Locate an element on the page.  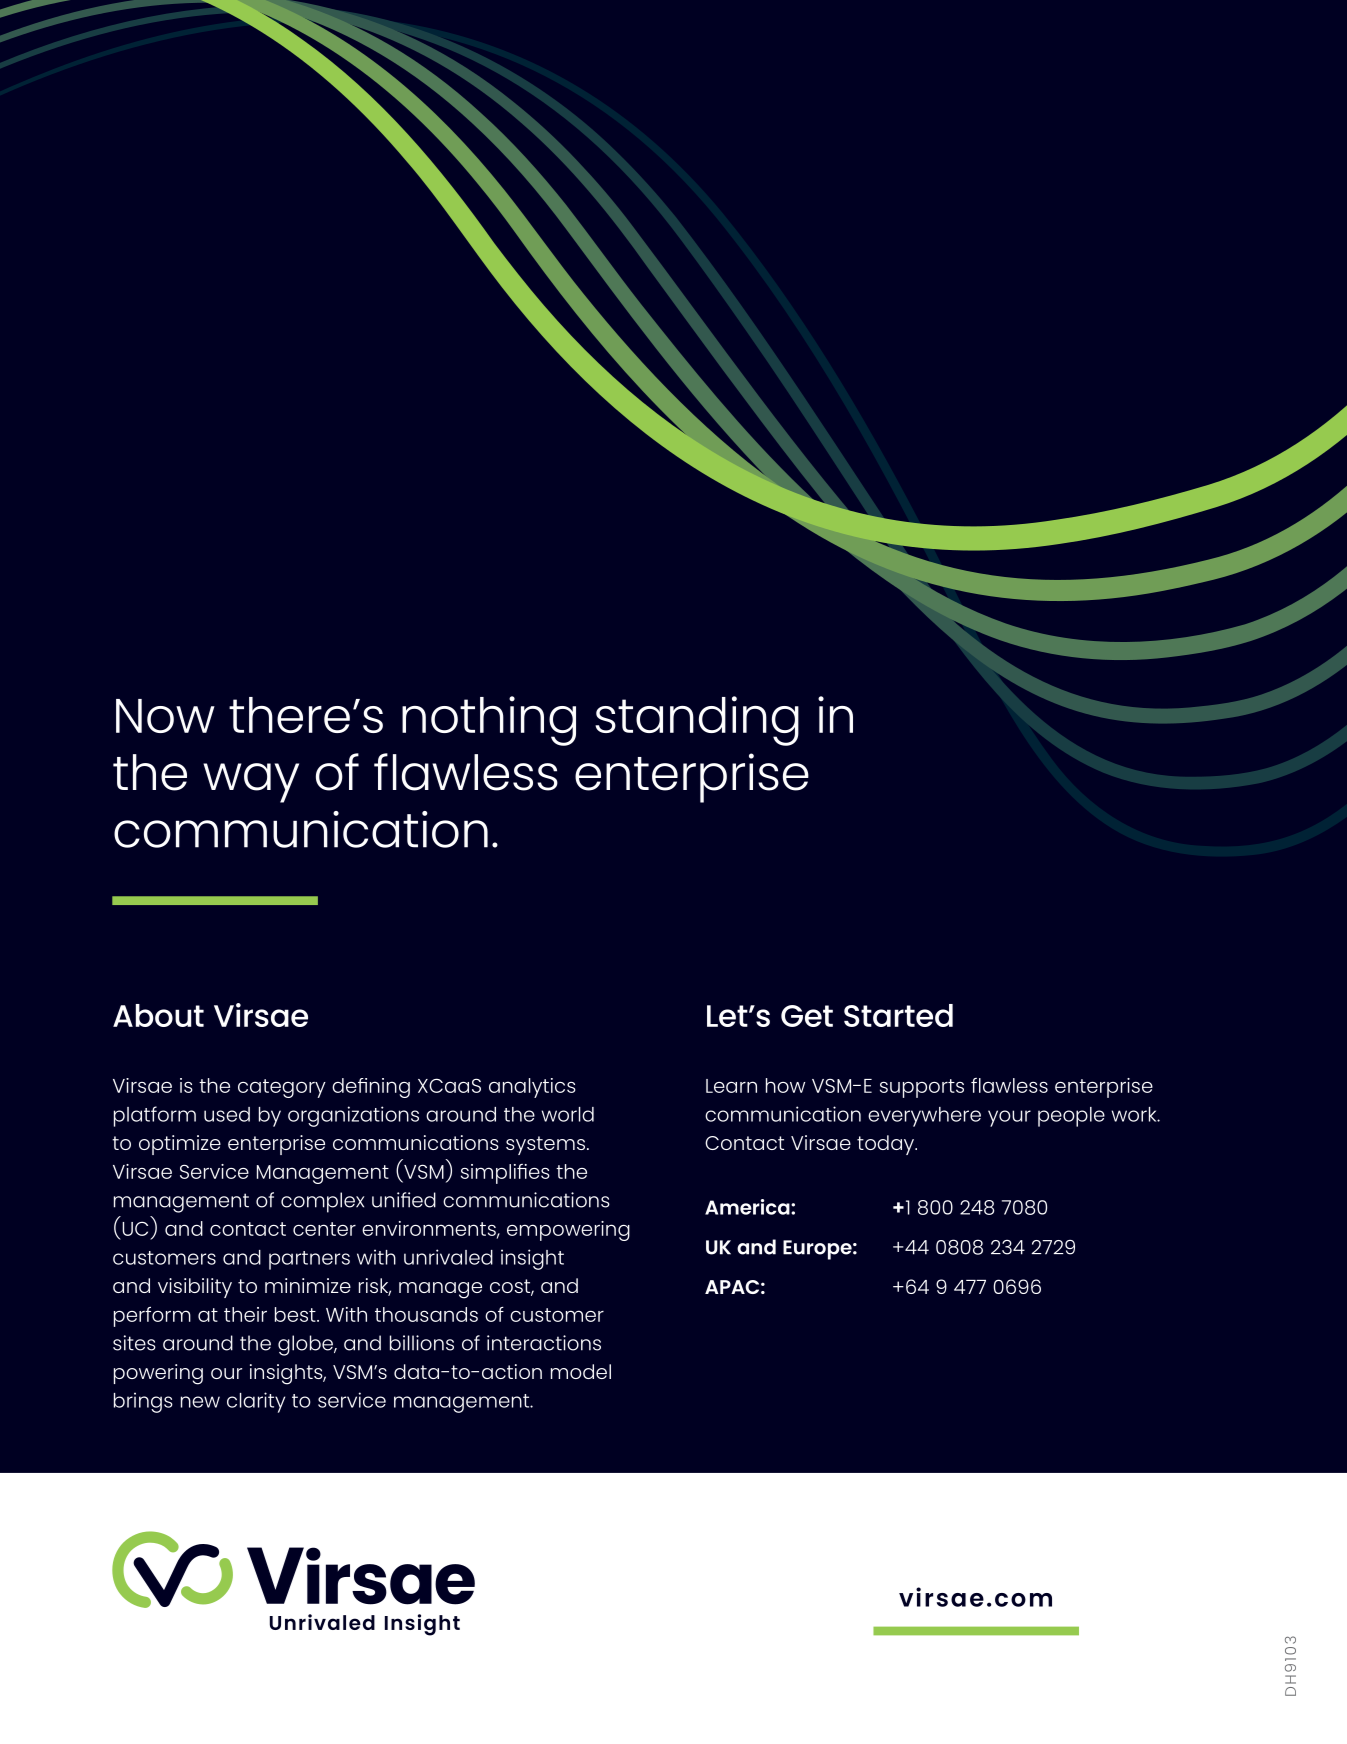
optimize is located at coordinates (180, 1145).
